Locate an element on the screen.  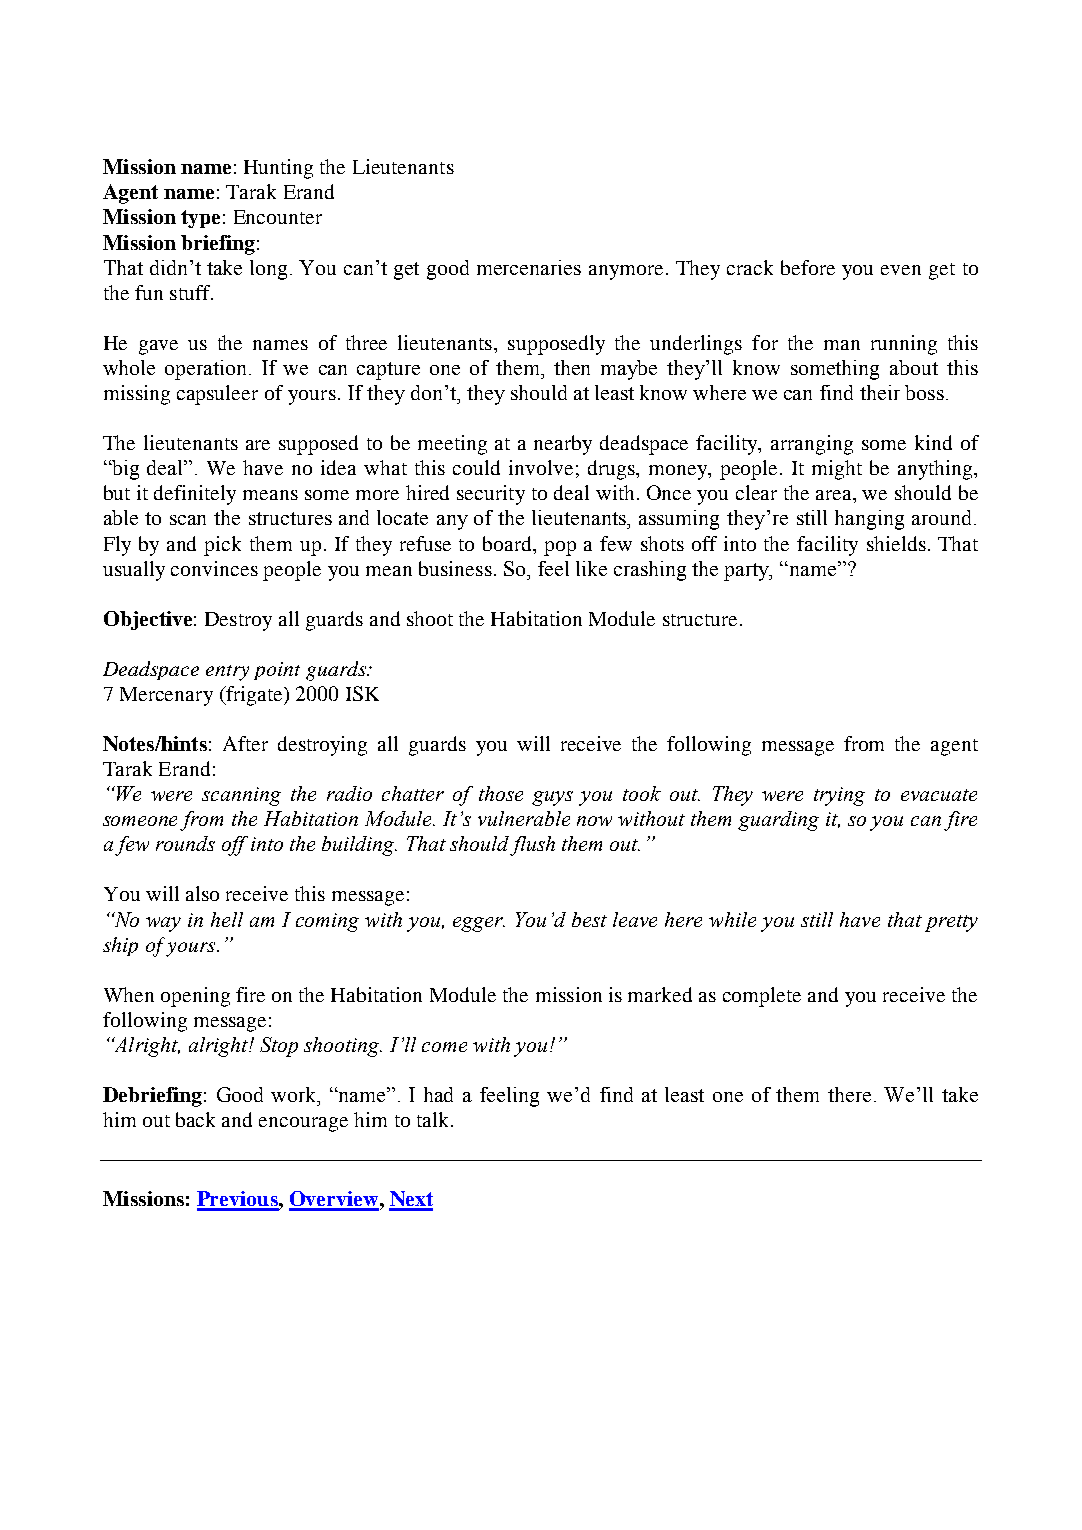
like is located at coordinates (591, 568).
